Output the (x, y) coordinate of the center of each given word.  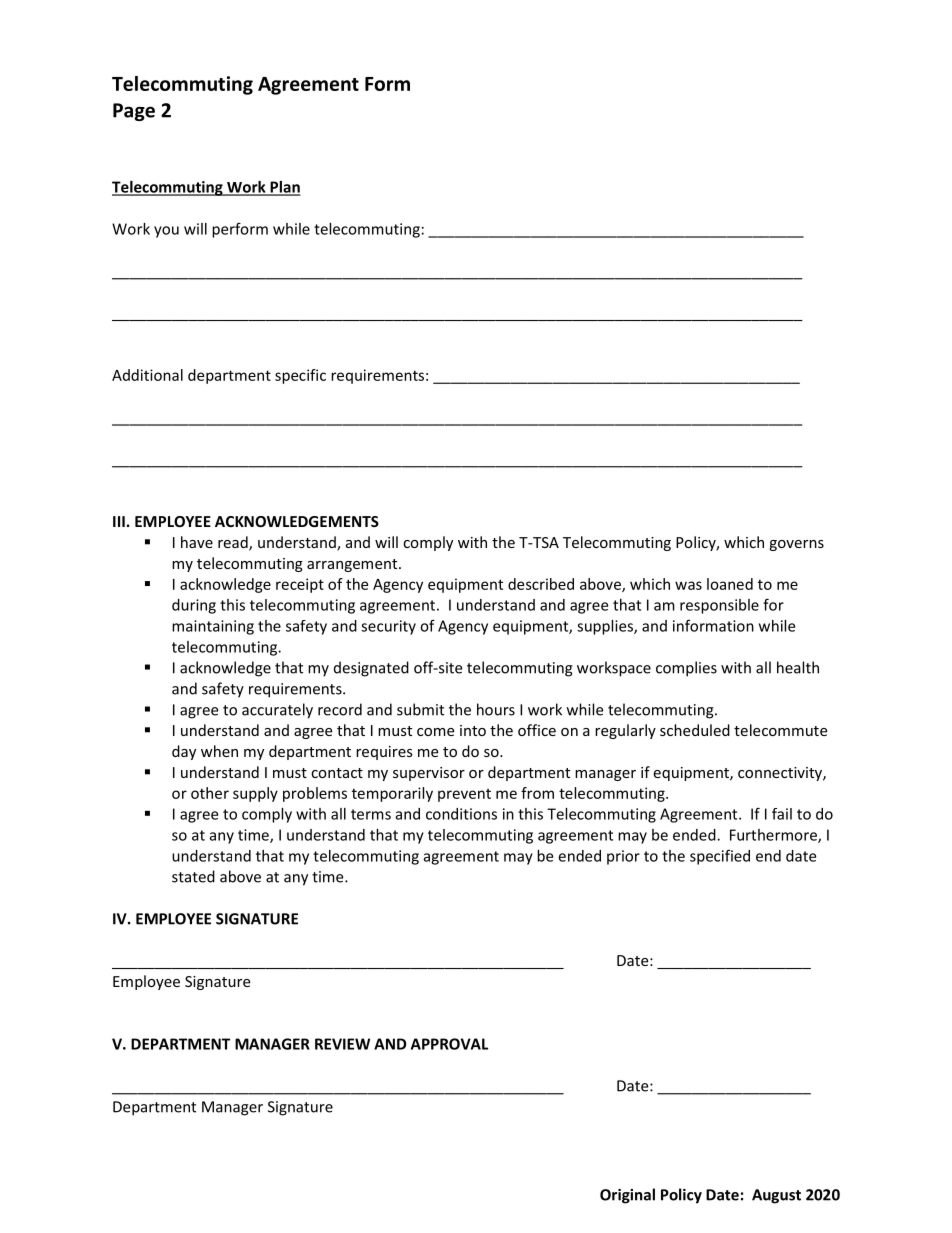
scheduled (695, 730)
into (473, 730)
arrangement (353, 565)
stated (193, 876)
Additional (147, 375)
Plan (284, 188)
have (197, 542)
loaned (730, 584)
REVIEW (342, 1044)
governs (796, 545)
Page (134, 112)
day (184, 752)
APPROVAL (449, 1044)
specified (720, 857)
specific (300, 376)
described (541, 584)
